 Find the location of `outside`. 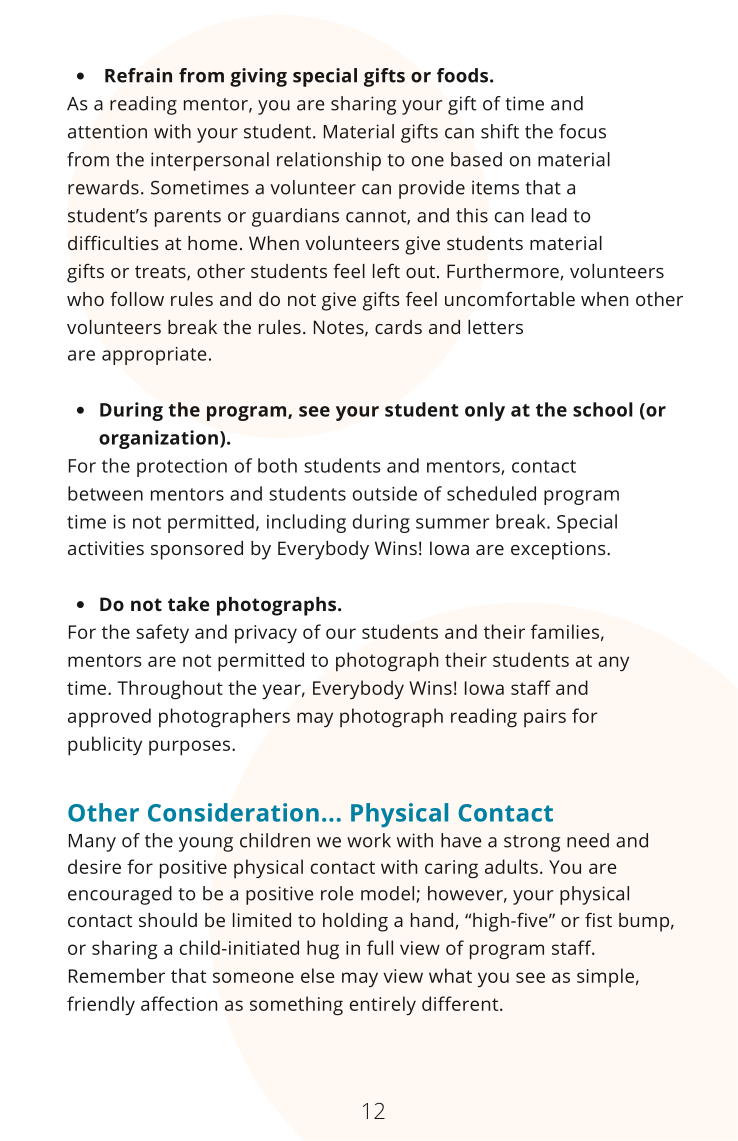

outside is located at coordinates (385, 493).
